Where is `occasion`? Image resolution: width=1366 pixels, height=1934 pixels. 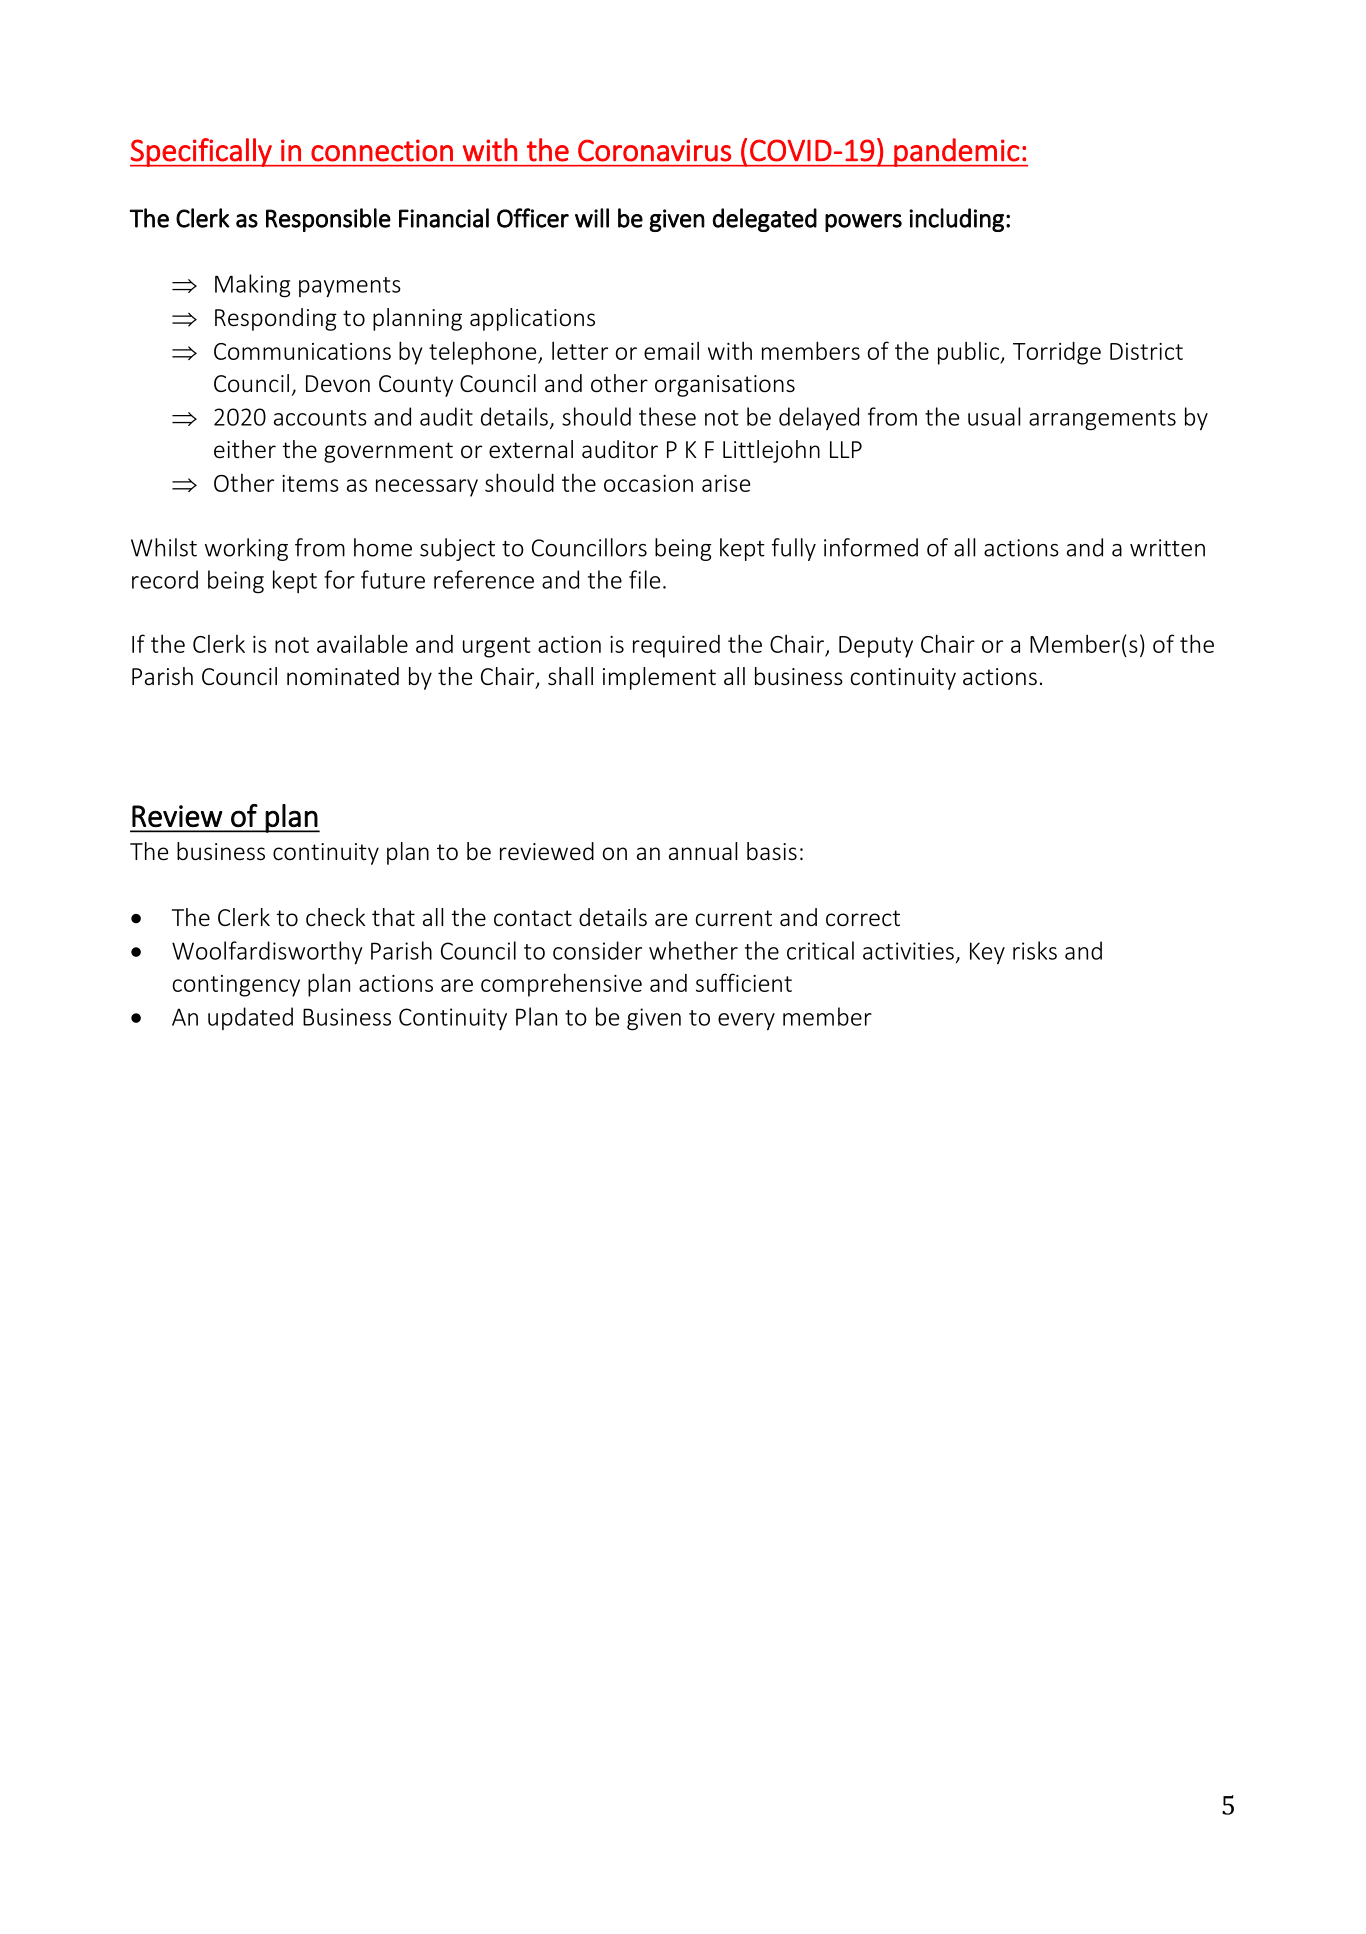
occasion is located at coordinates (648, 483).
